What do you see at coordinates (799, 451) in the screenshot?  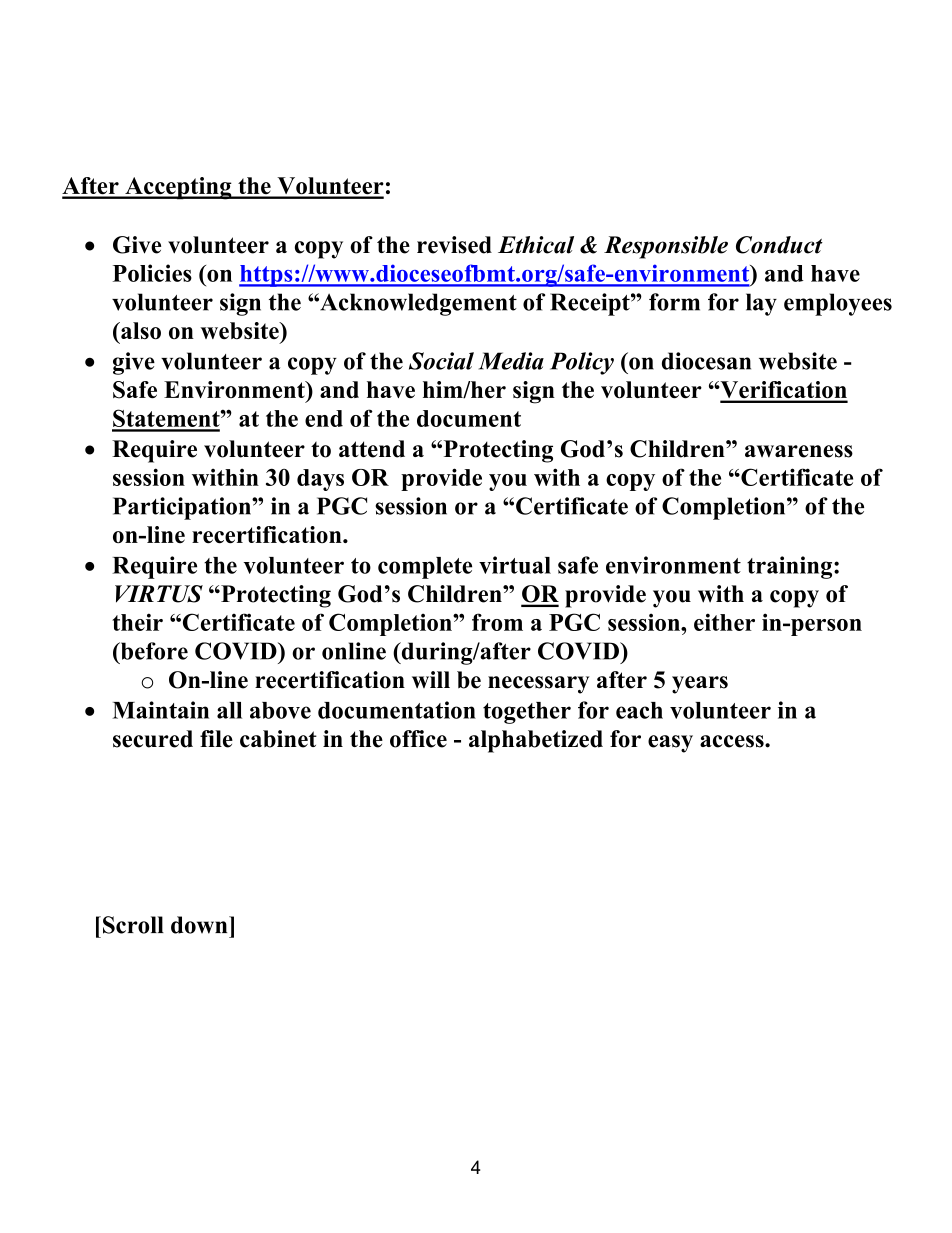 I see `awareness` at bounding box center [799, 451].
